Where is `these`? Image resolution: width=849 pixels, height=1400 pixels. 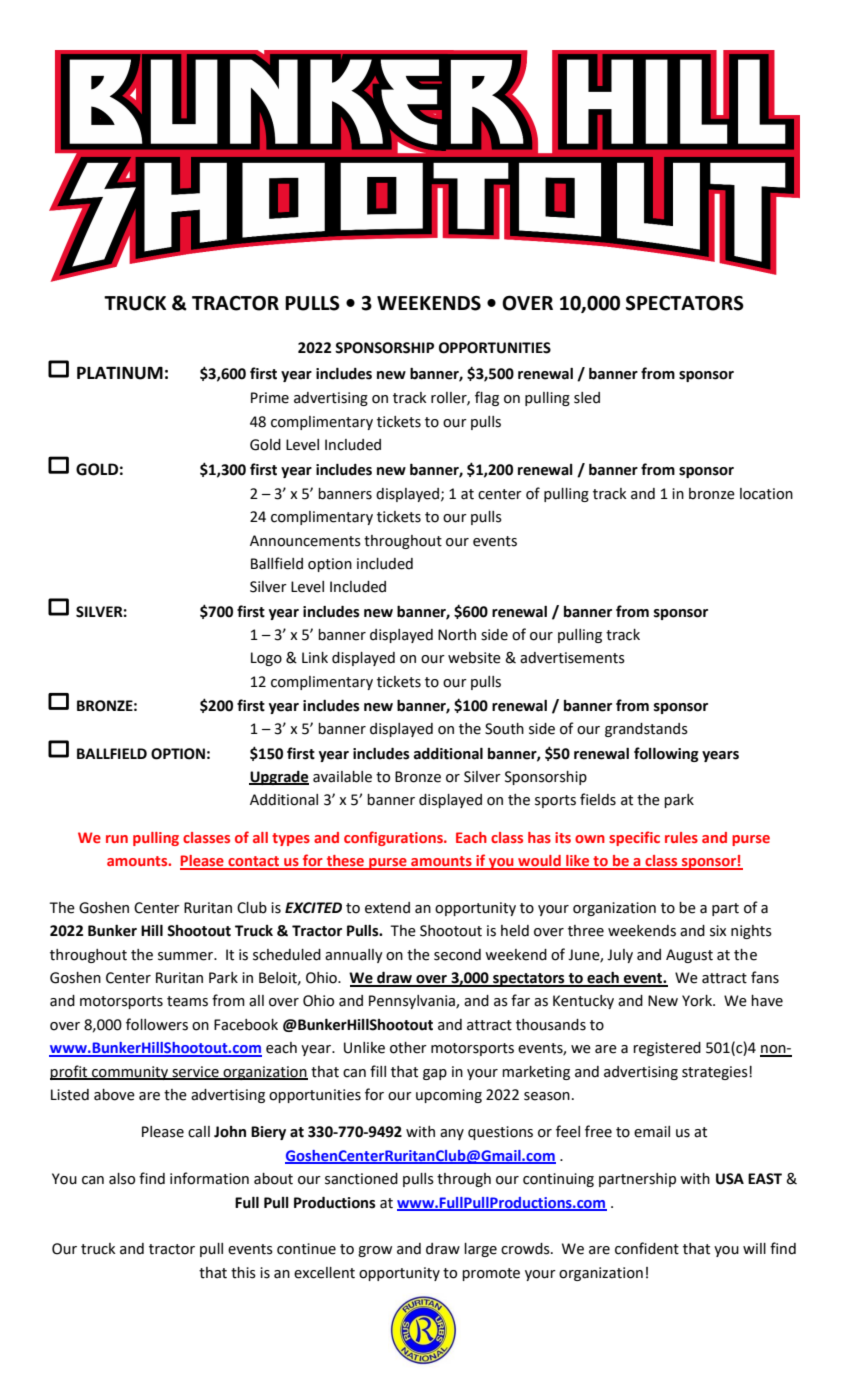 these is located at coordinates (345, 862).
